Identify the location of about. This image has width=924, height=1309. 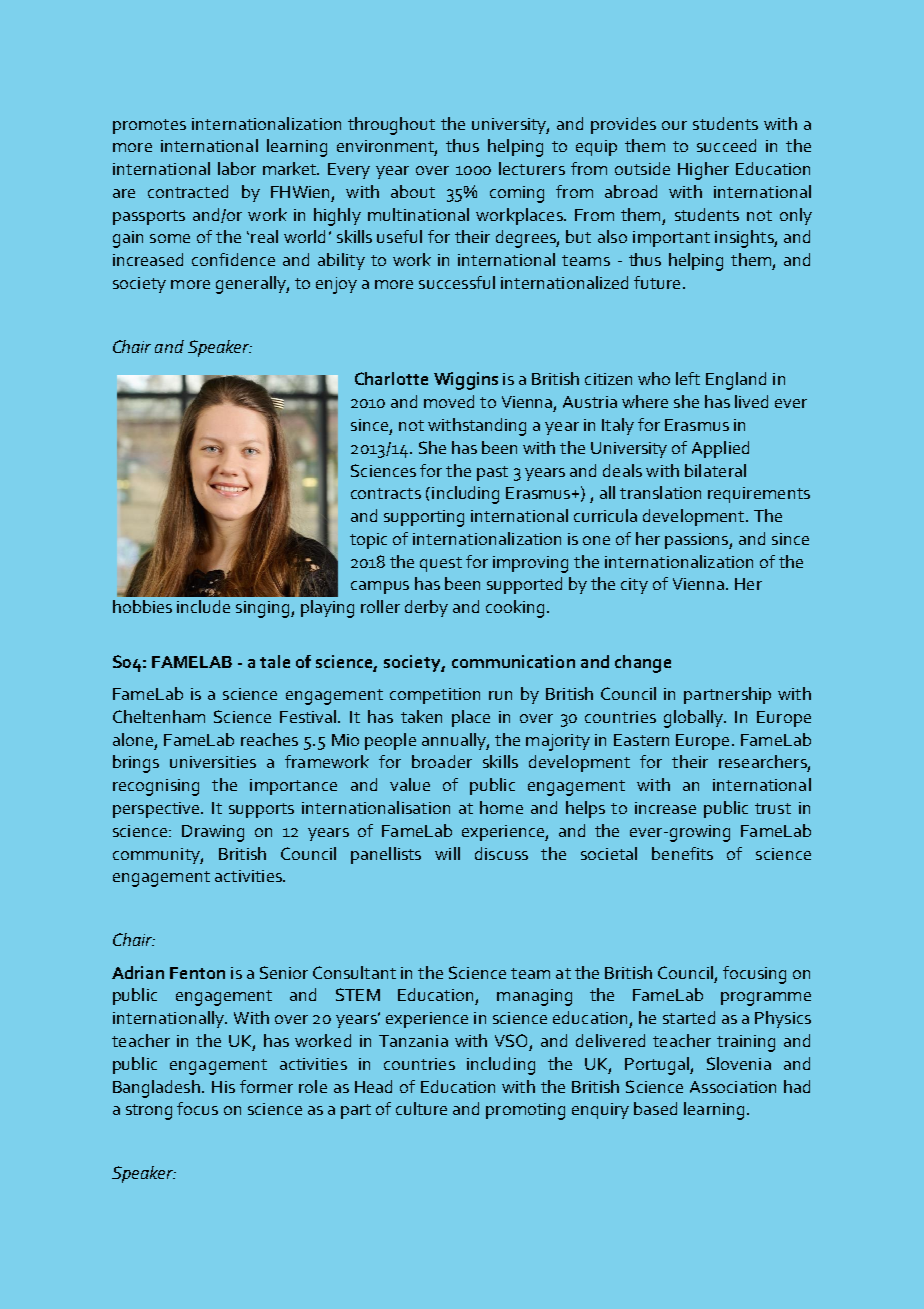
(413, 191).
